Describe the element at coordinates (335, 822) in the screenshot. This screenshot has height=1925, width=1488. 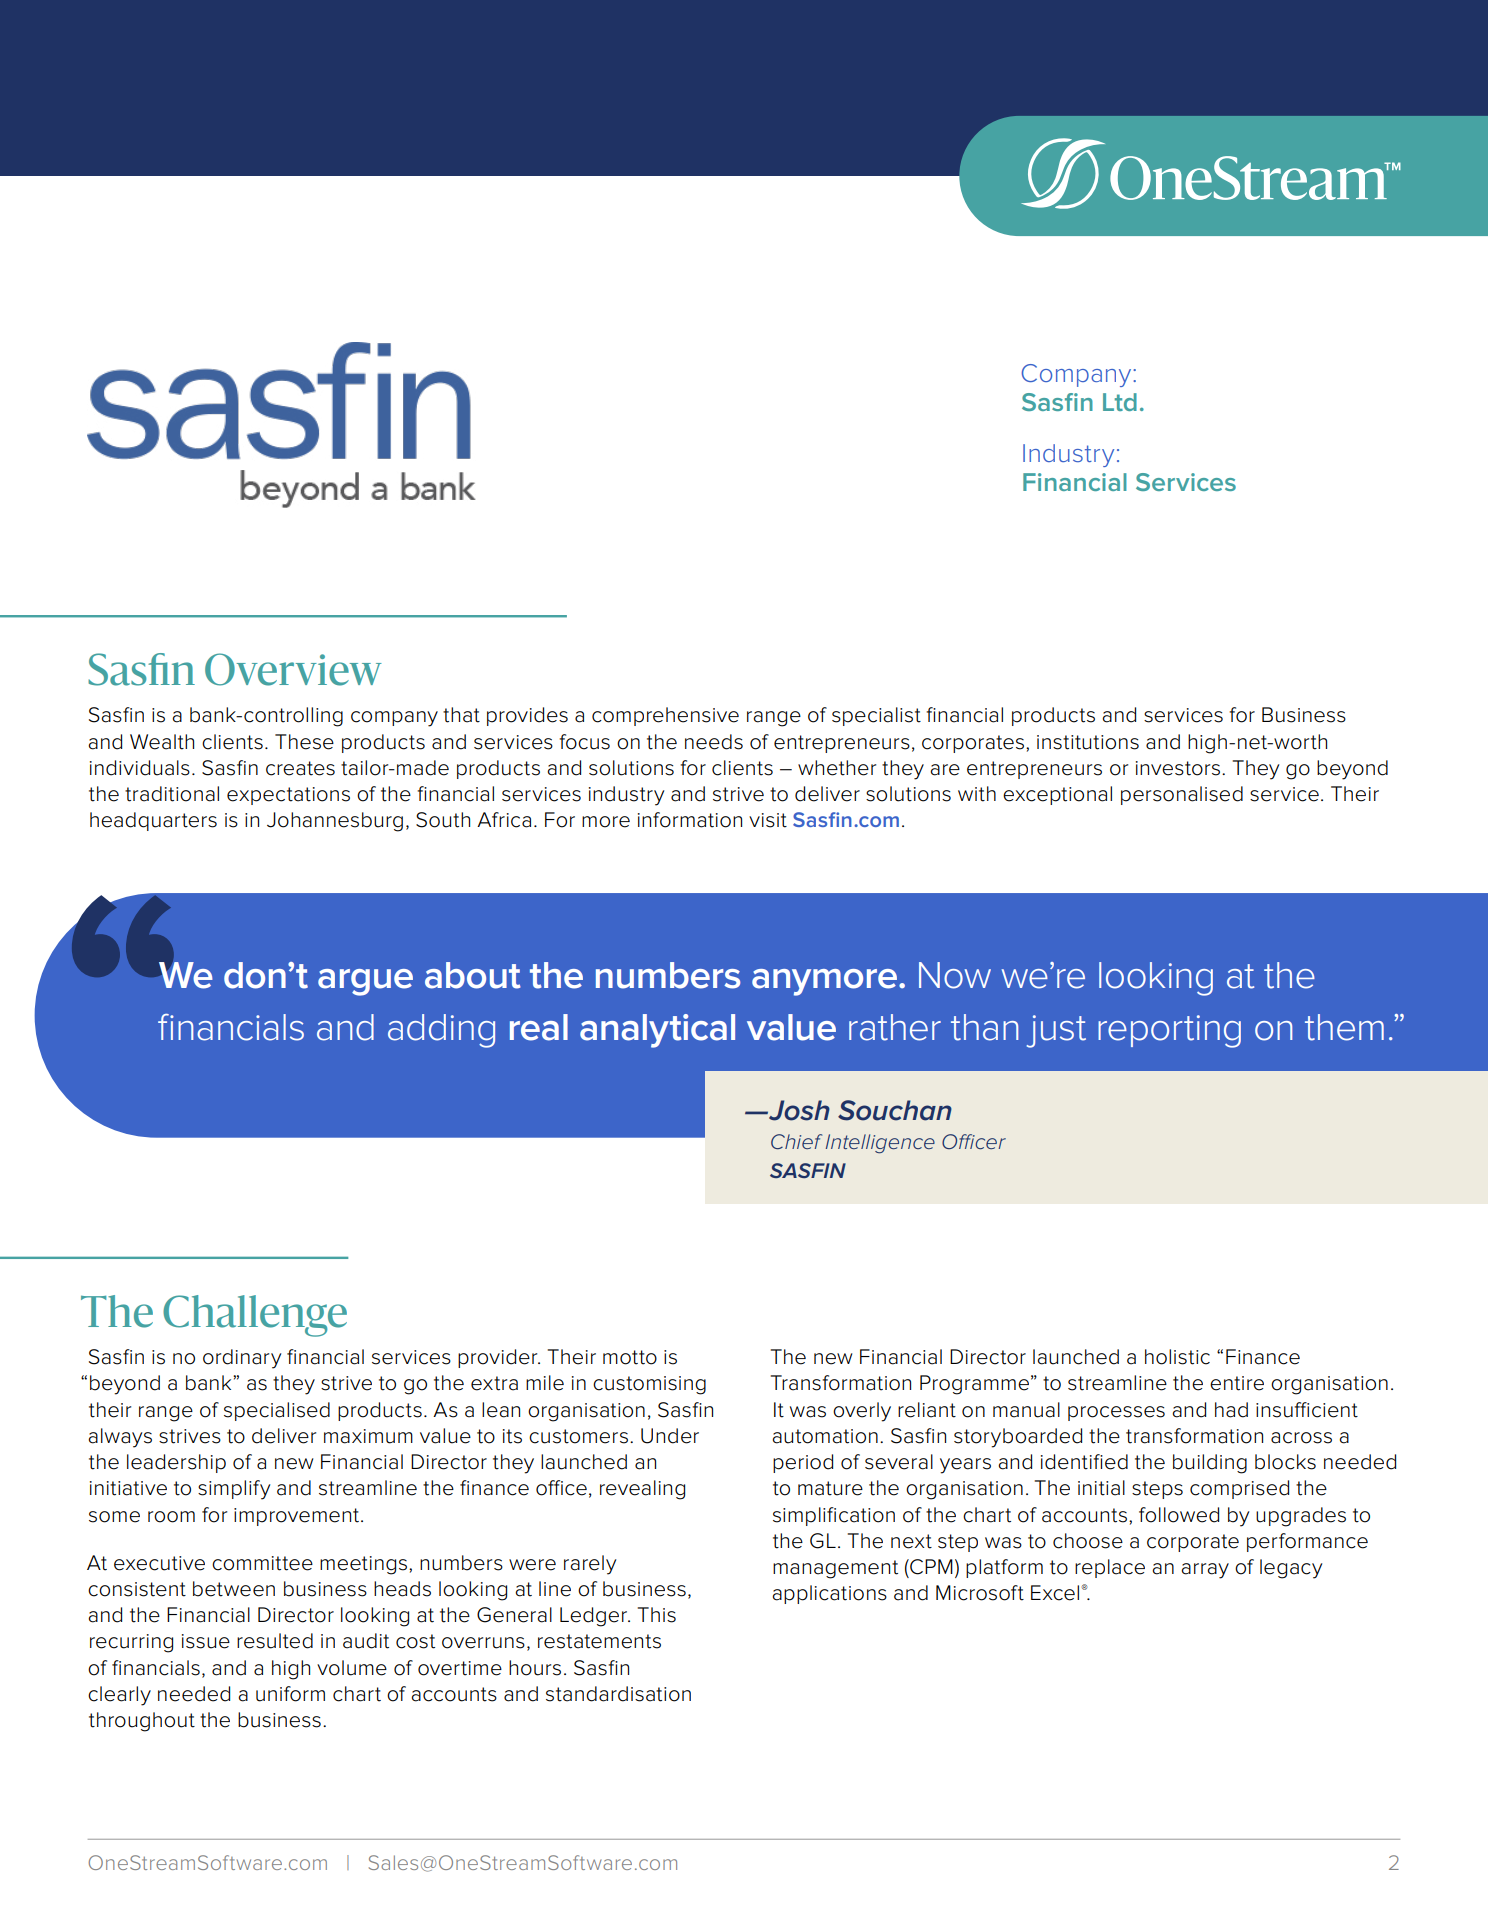
I see `Johannesburg` at that location.
